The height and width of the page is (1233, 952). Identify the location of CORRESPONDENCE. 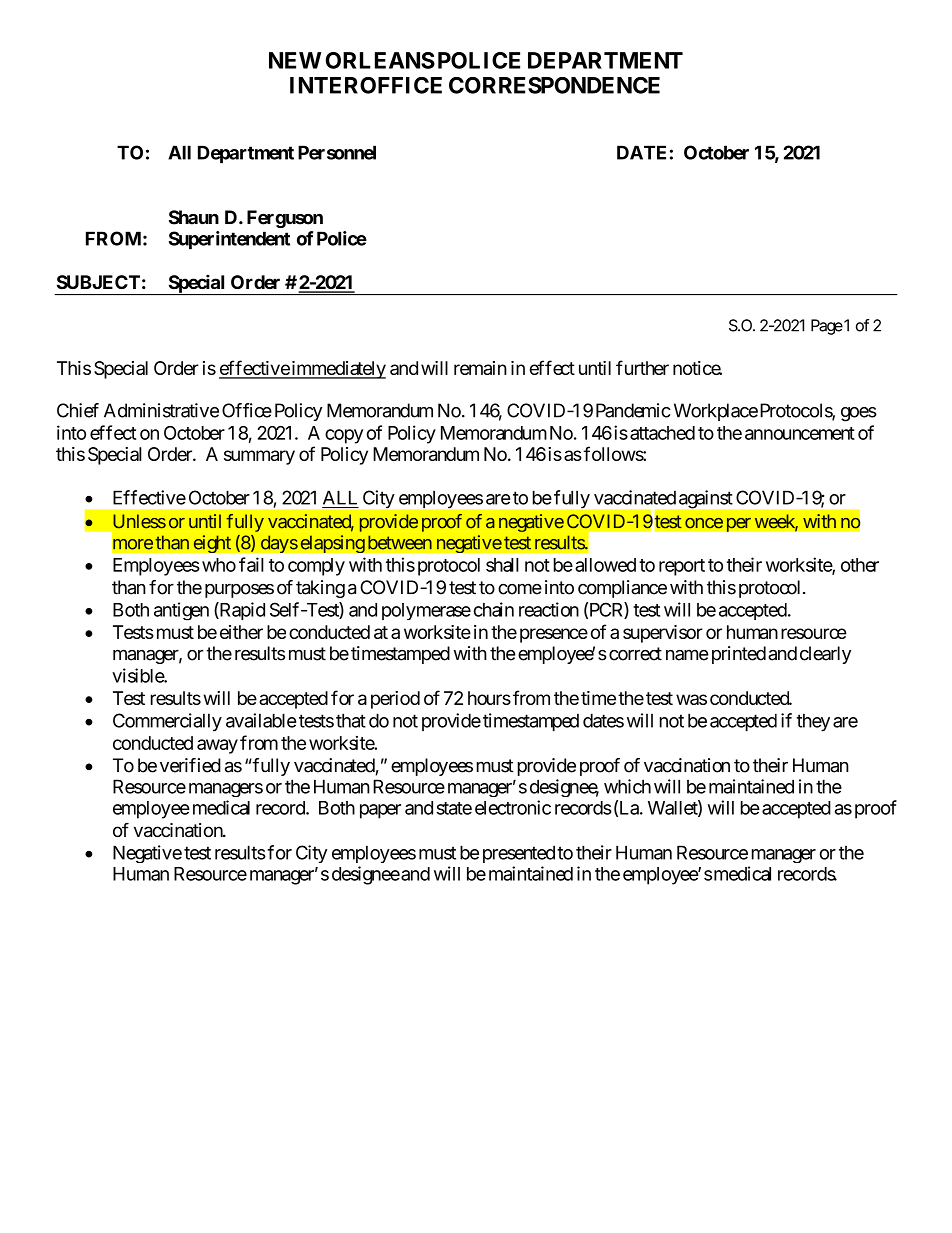
(554, 85).
